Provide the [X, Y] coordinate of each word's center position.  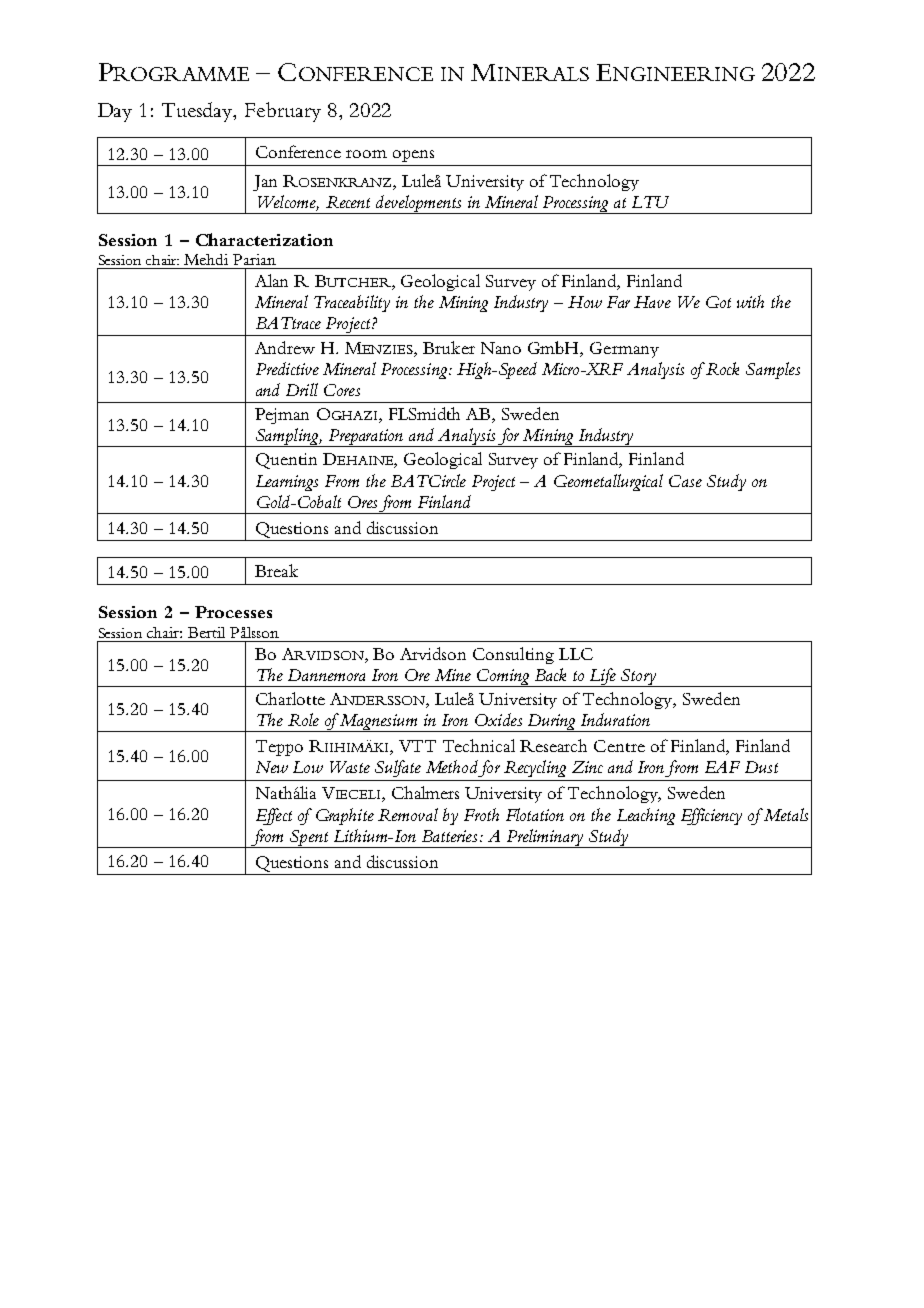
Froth [481, 814]
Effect [274, 816]
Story [638, 678]
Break [276, 570]
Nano [501, 348]
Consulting [513, 655]
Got [718, 302]
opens [413, 156]
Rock [722, 368]
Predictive [287, 368]
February [283, 112]
